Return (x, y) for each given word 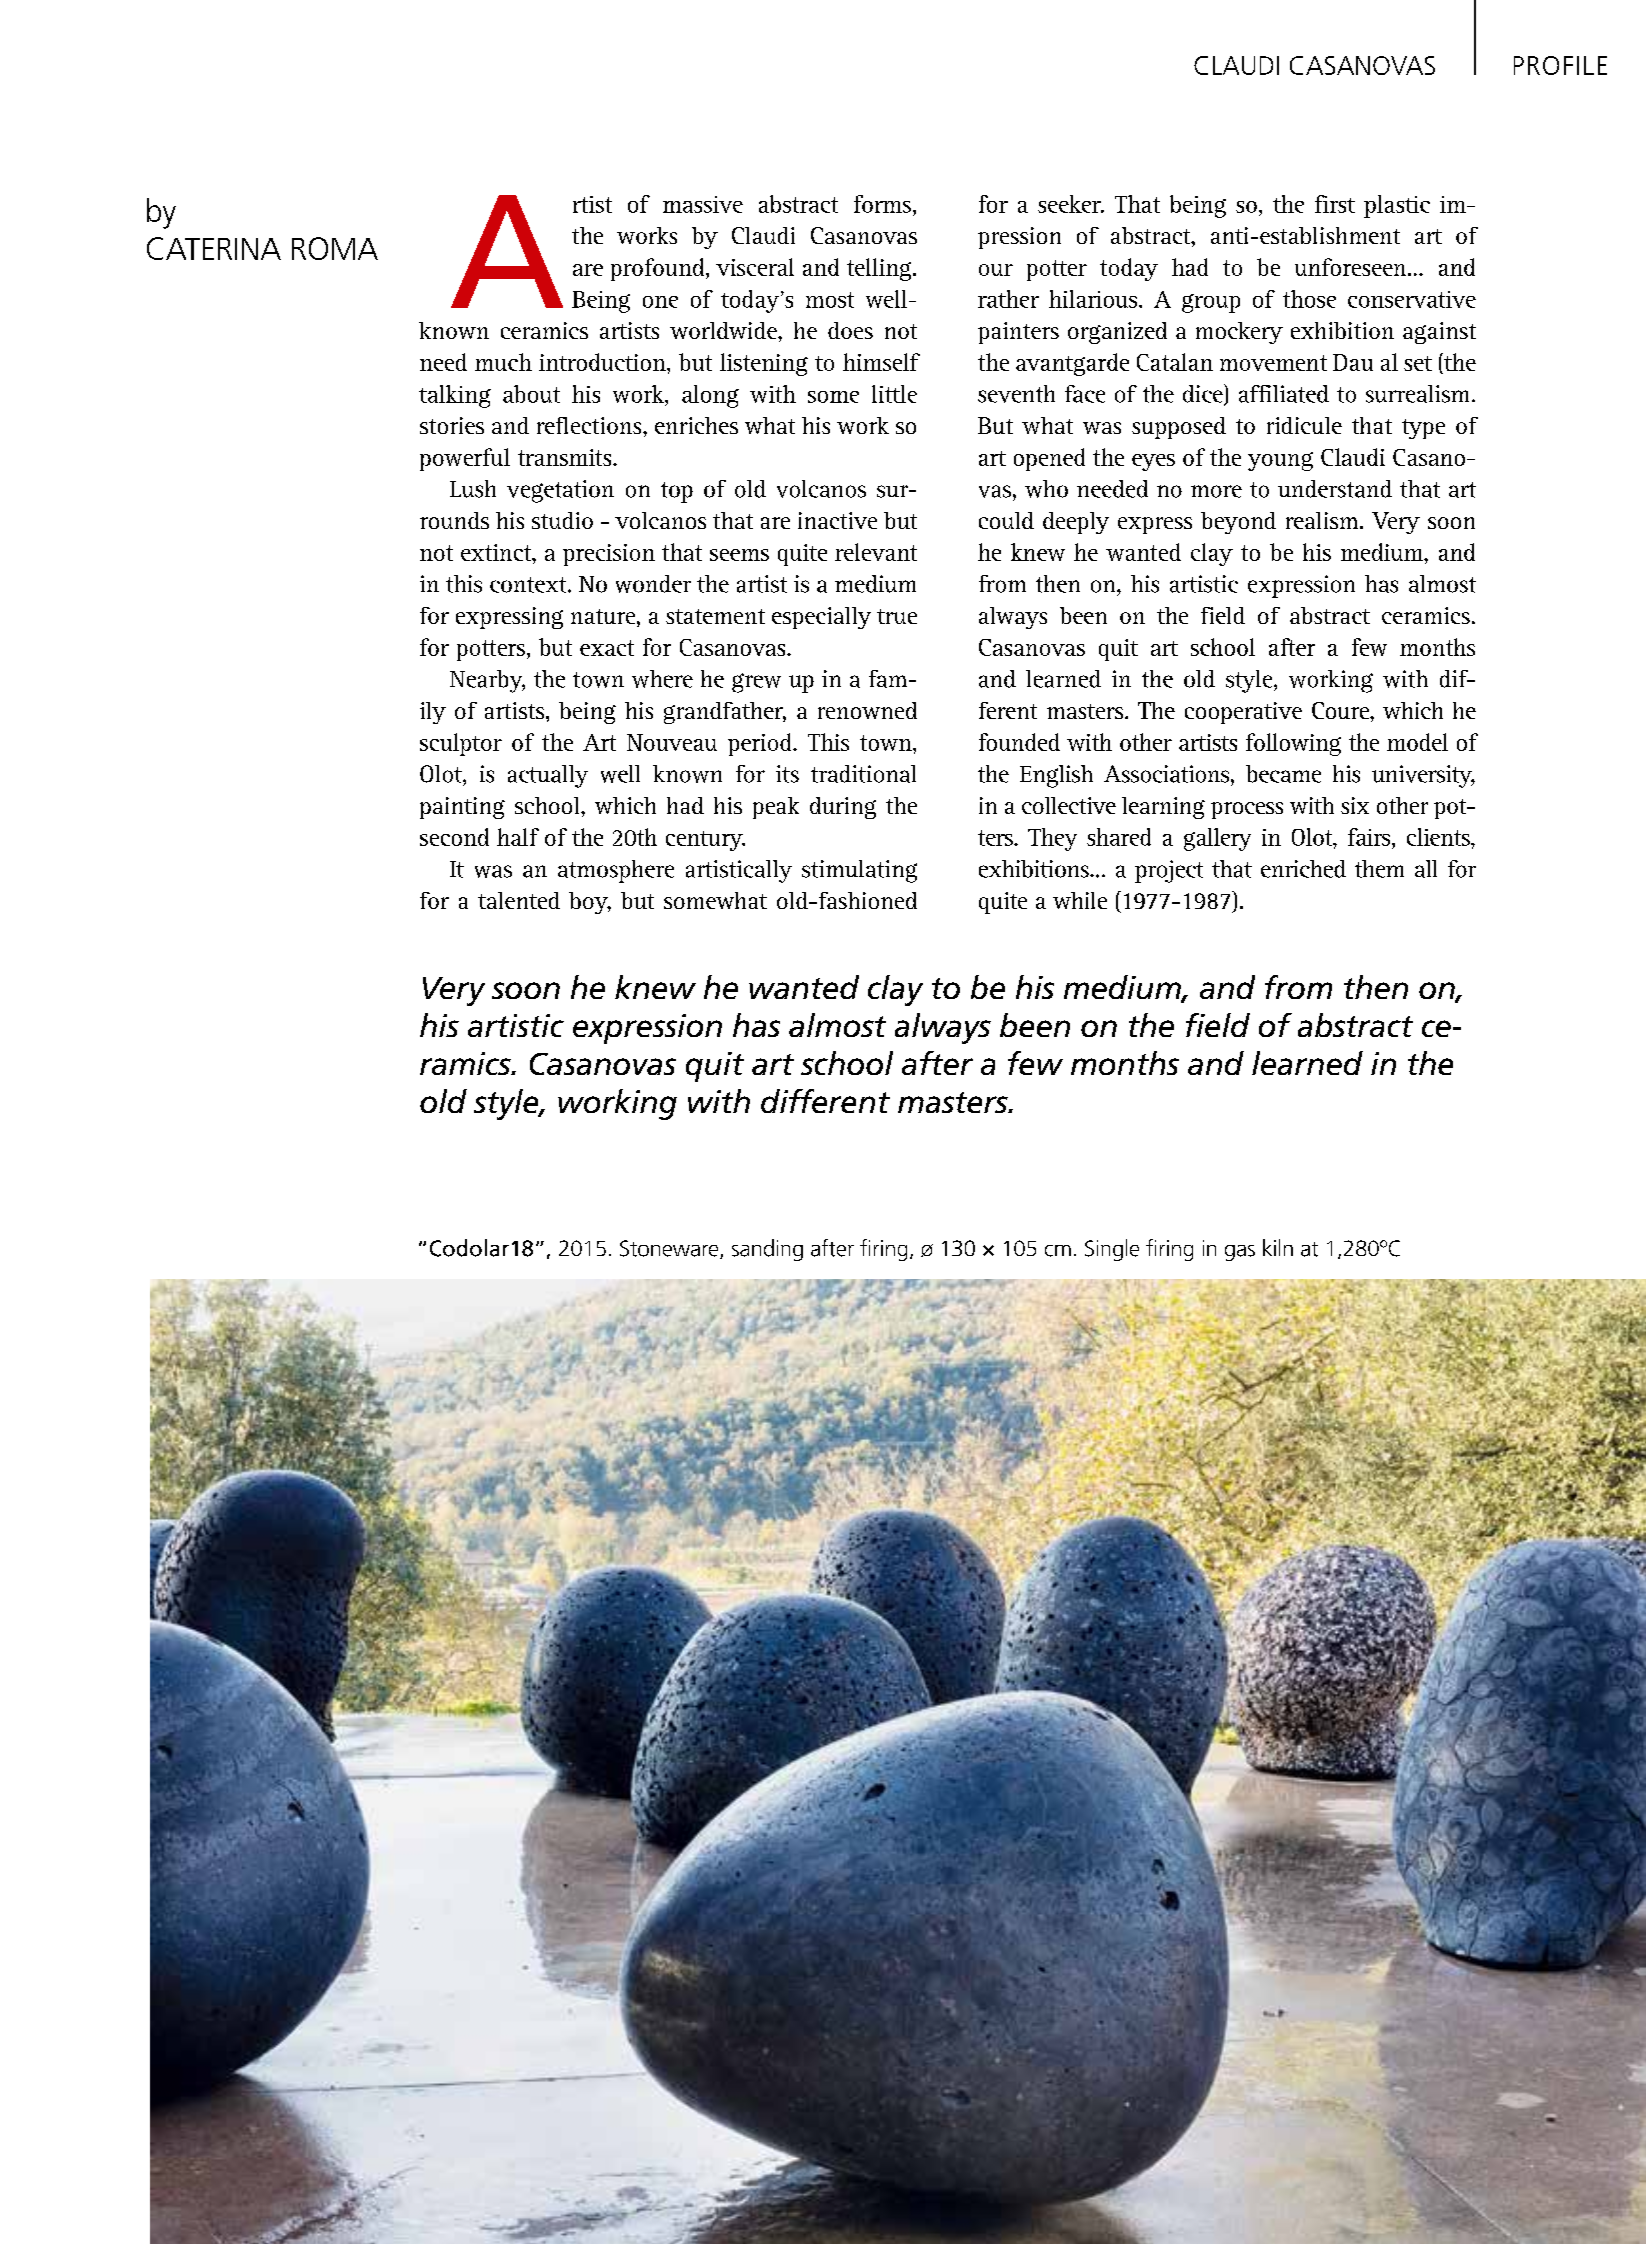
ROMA (335, 248)
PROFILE (1560, 65)
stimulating (859, 871)
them (1379, 869)
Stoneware (670, 1249)
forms (882, 204)
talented (519, 900)
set (1418, 363)
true (897, 616)
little (894, 394)
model (1417, 742)
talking (455, 396)
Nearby (487, 681)
